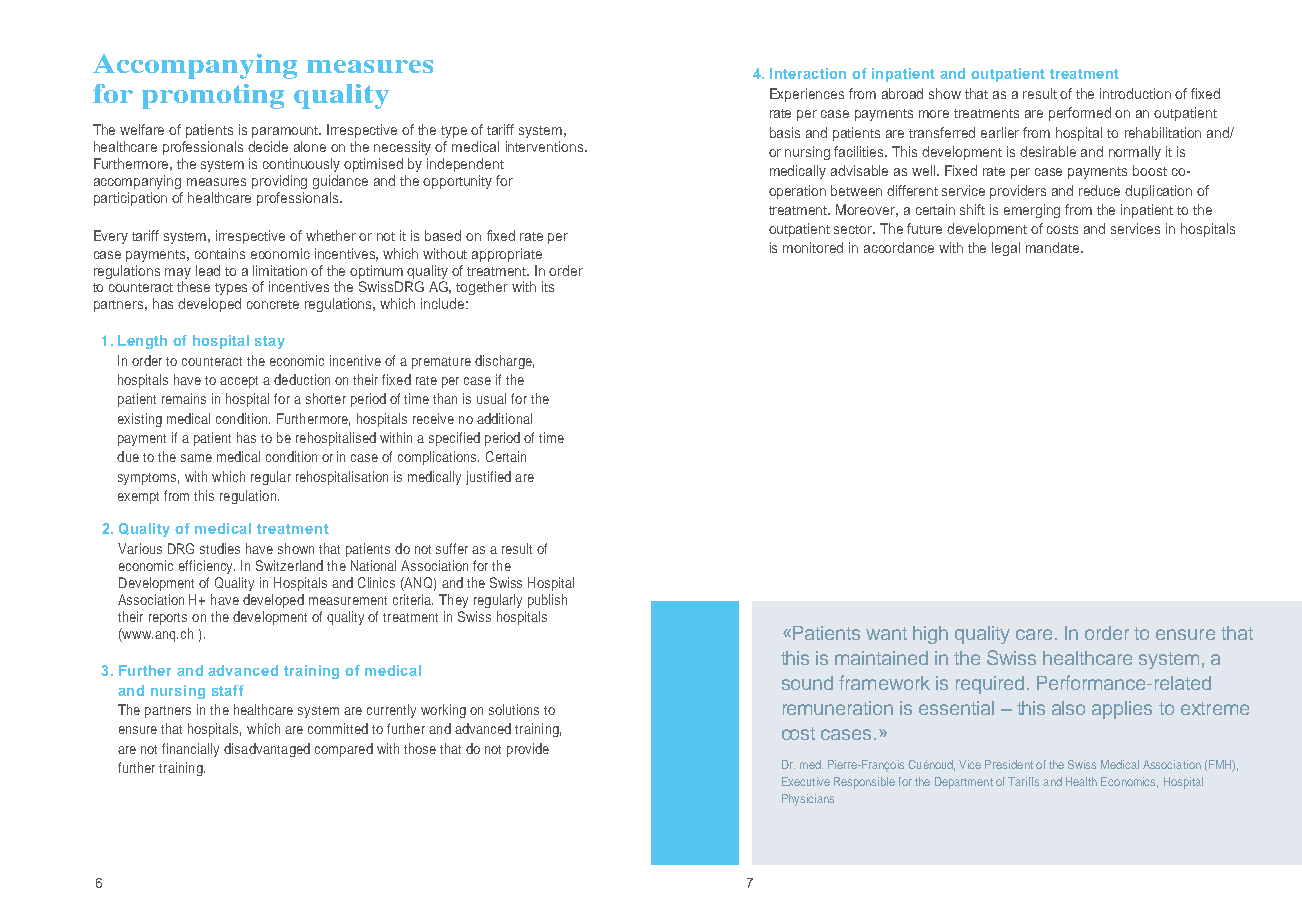 This page has height=924, width=1302. I want to click on promoting, so click(213, 96).
